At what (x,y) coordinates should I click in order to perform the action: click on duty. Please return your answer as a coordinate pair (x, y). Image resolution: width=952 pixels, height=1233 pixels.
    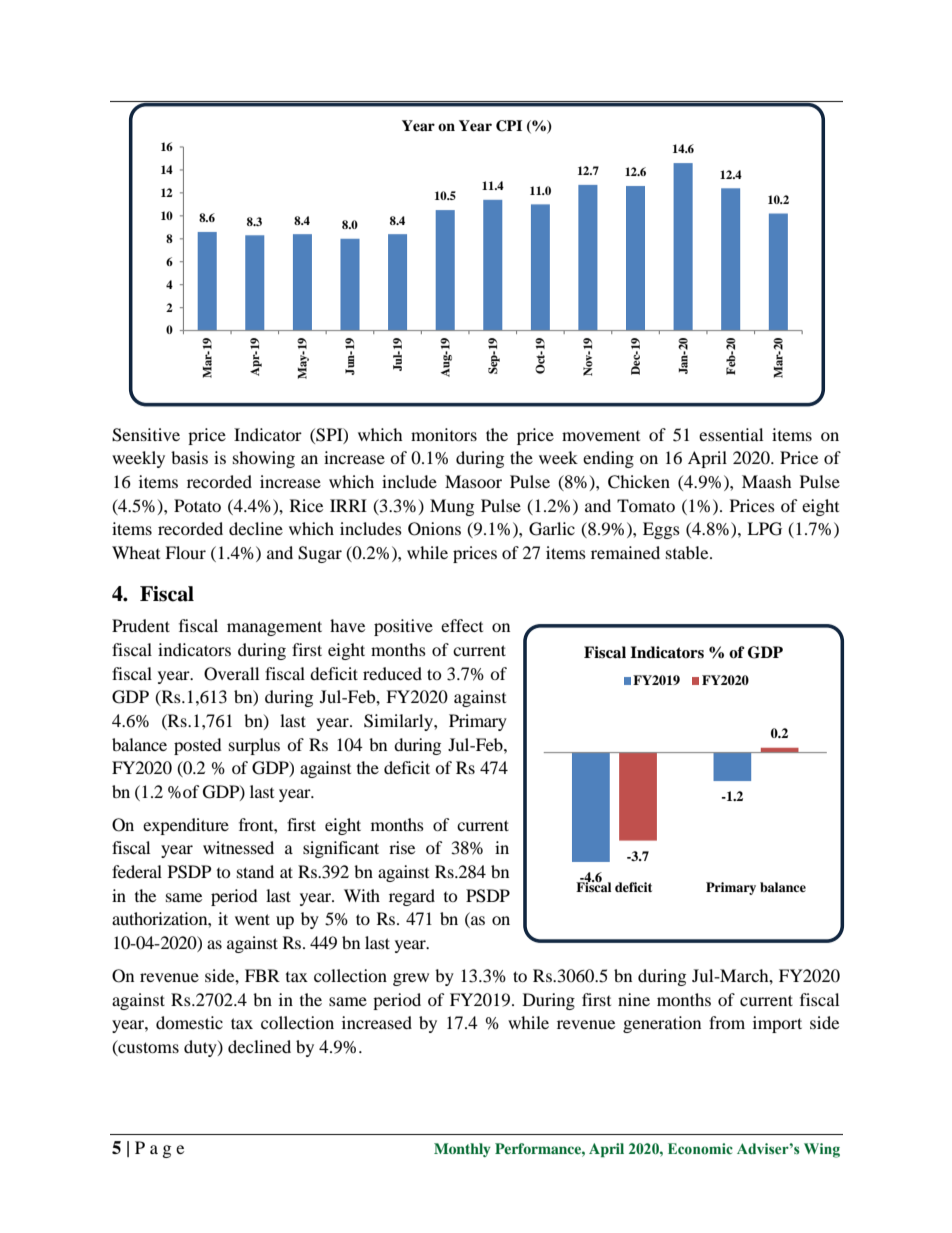
    Looking at the image, I should click on (201, 1048).
